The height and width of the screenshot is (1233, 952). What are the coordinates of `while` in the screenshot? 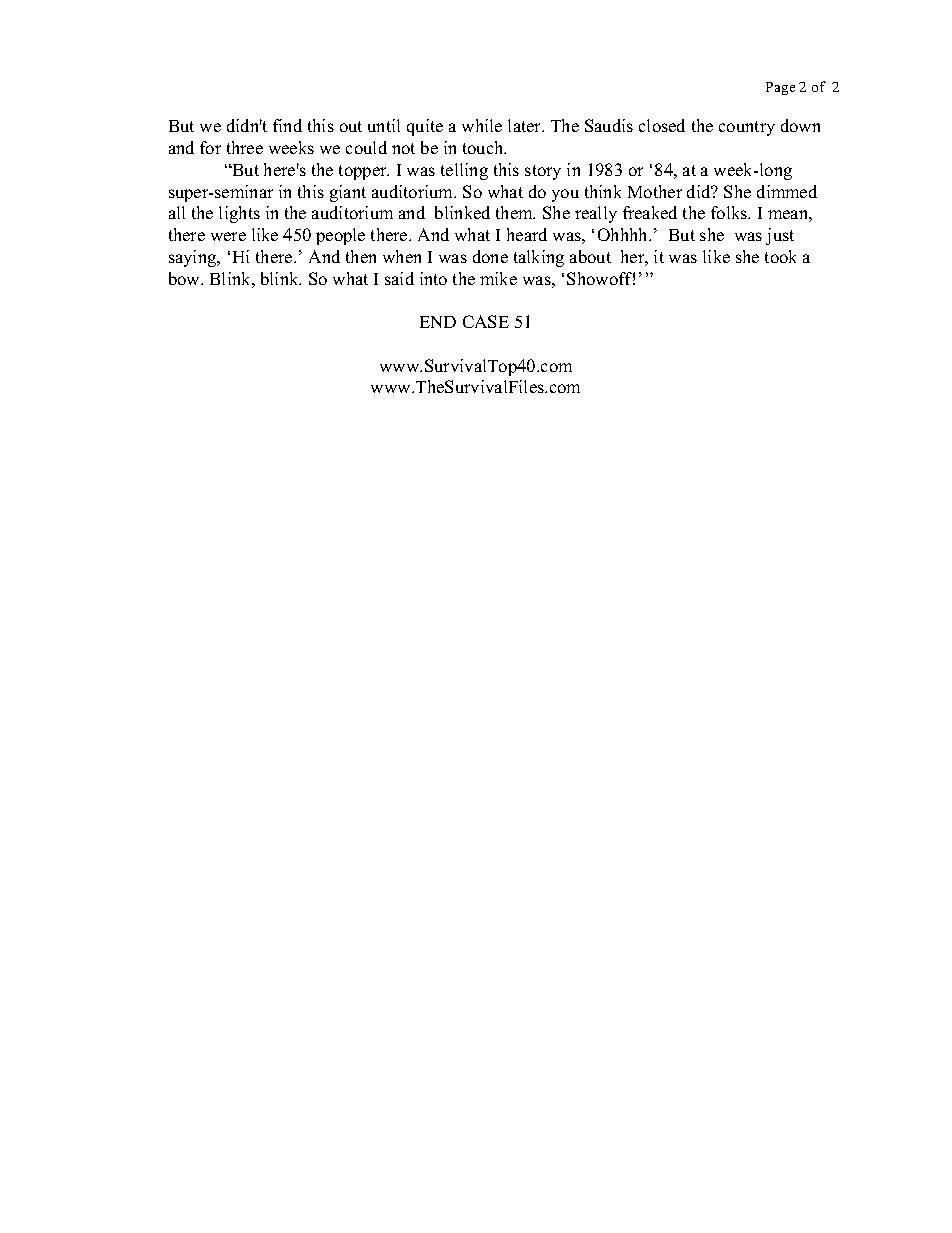 It's located at (482, 125).
